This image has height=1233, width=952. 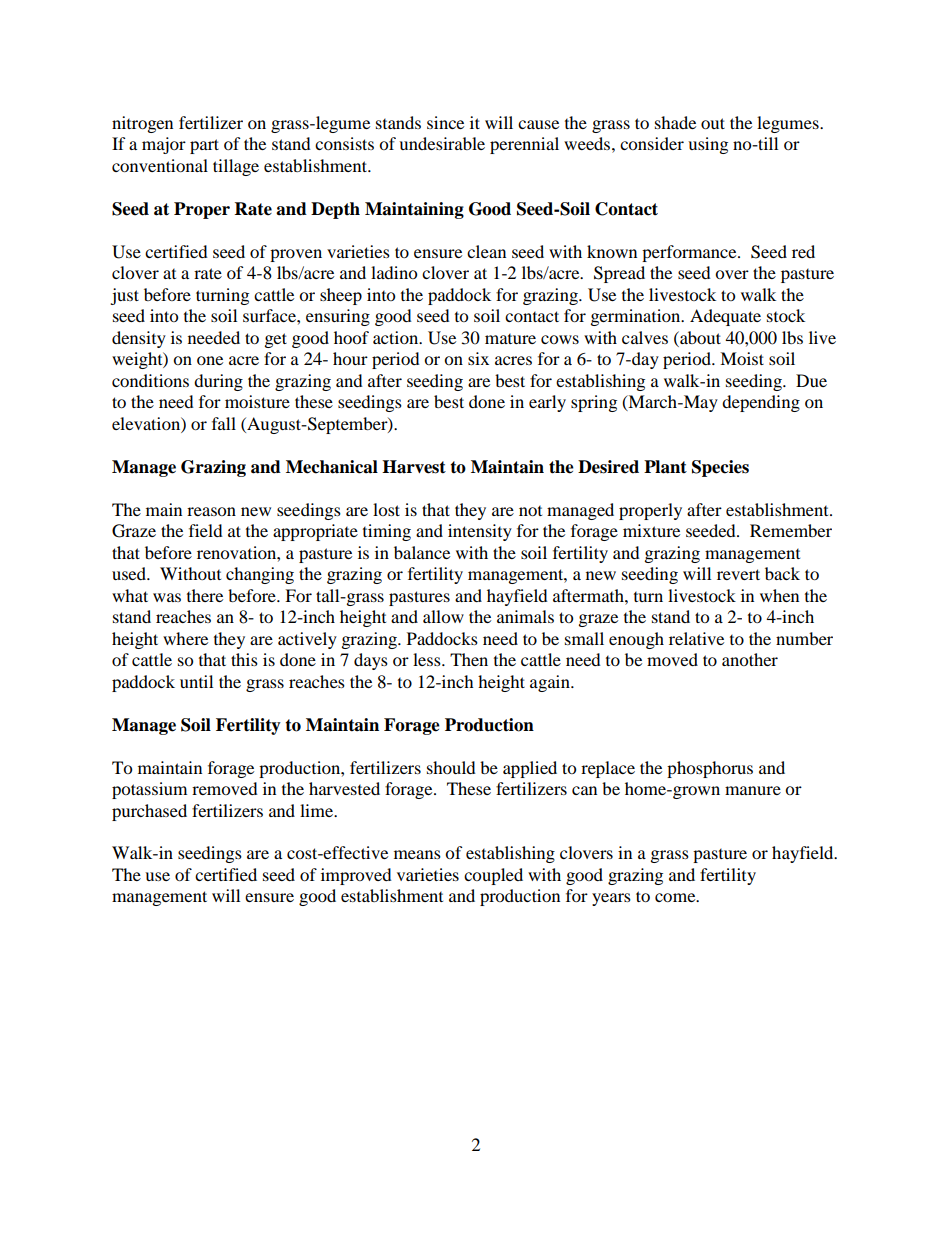 I want to click on six, so click(x=478, y=358).
